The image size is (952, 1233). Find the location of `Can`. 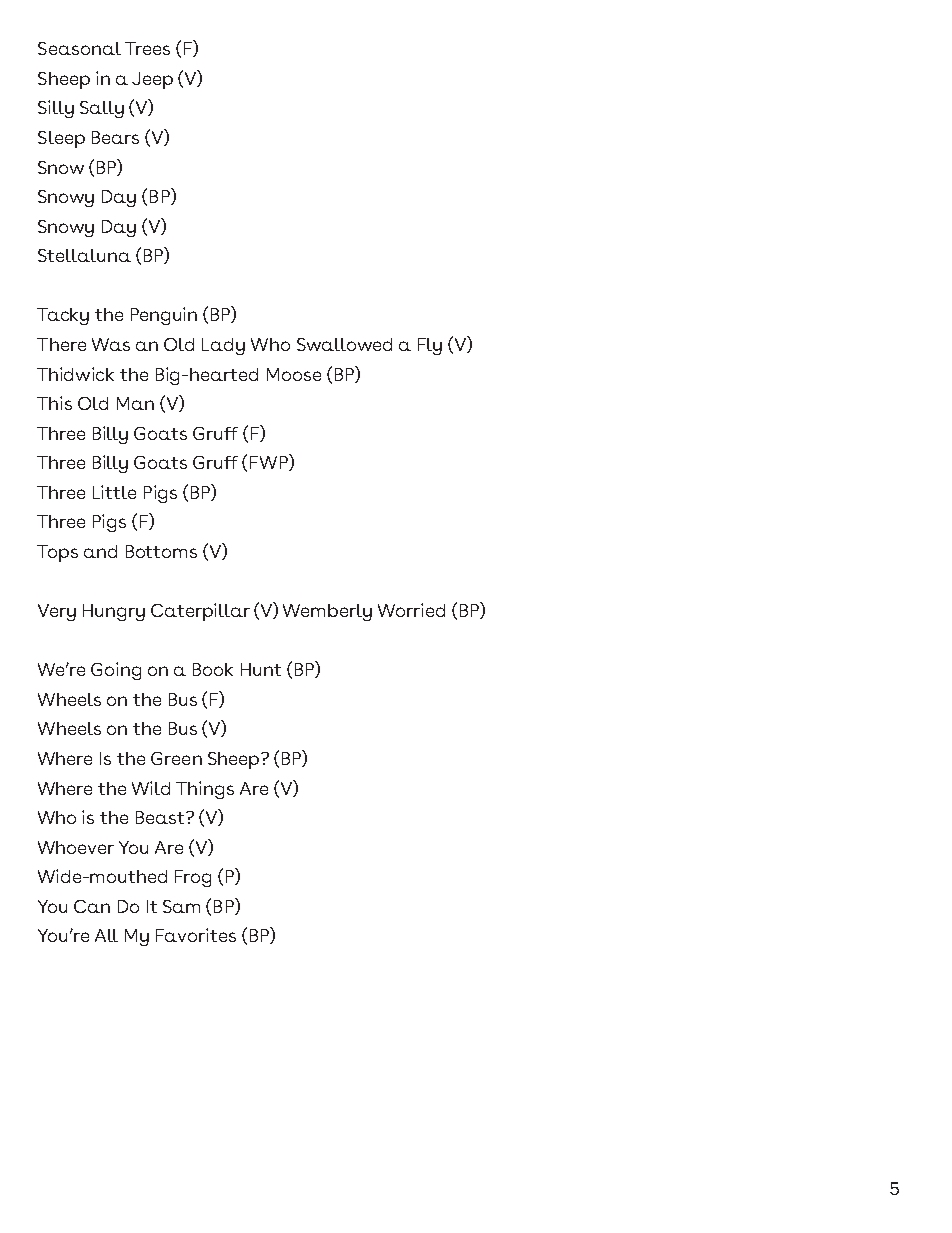

Can is located at coordinates (92, 906).
